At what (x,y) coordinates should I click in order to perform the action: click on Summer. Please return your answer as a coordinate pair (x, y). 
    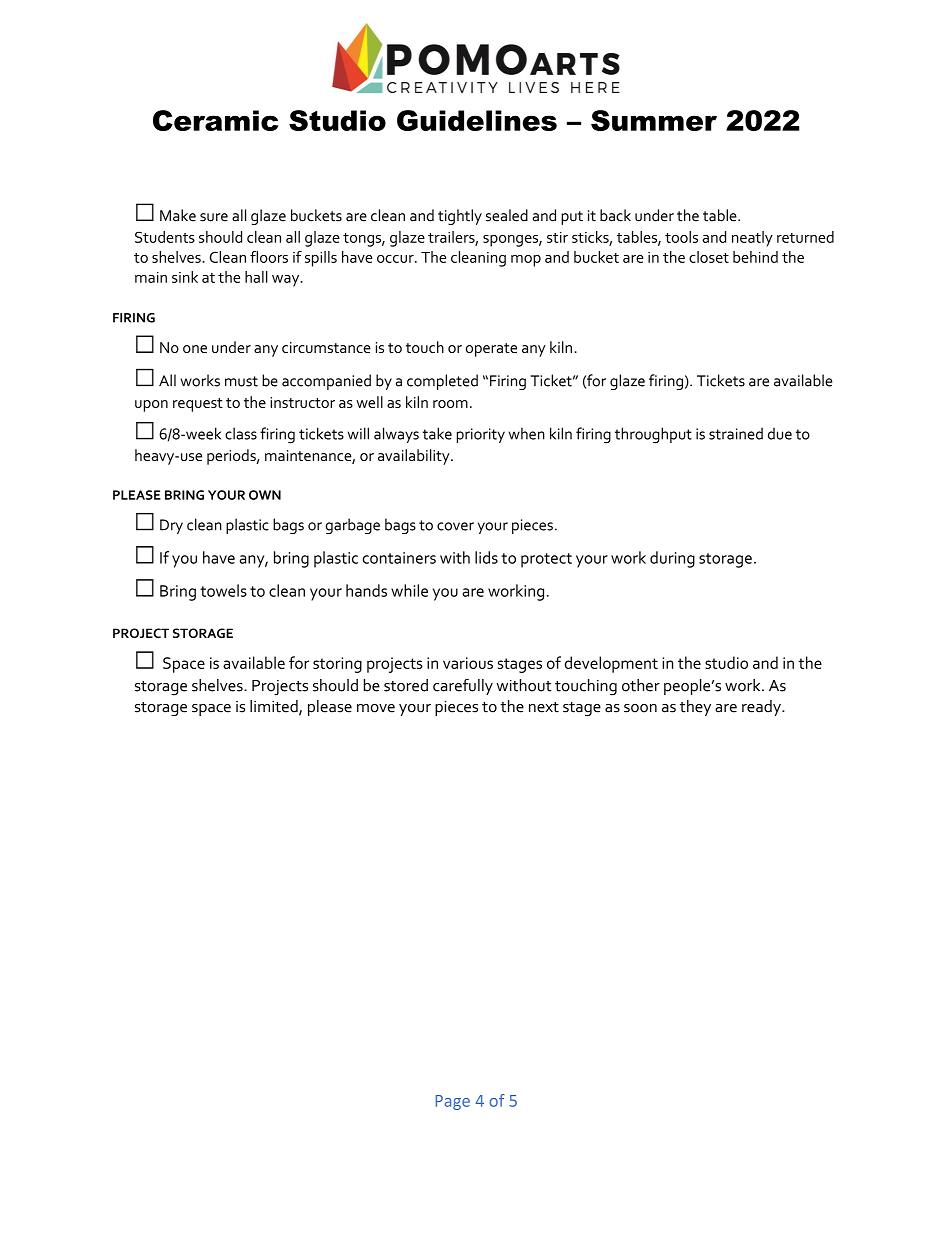
    Looking at the image, I should click on (654, 120).
